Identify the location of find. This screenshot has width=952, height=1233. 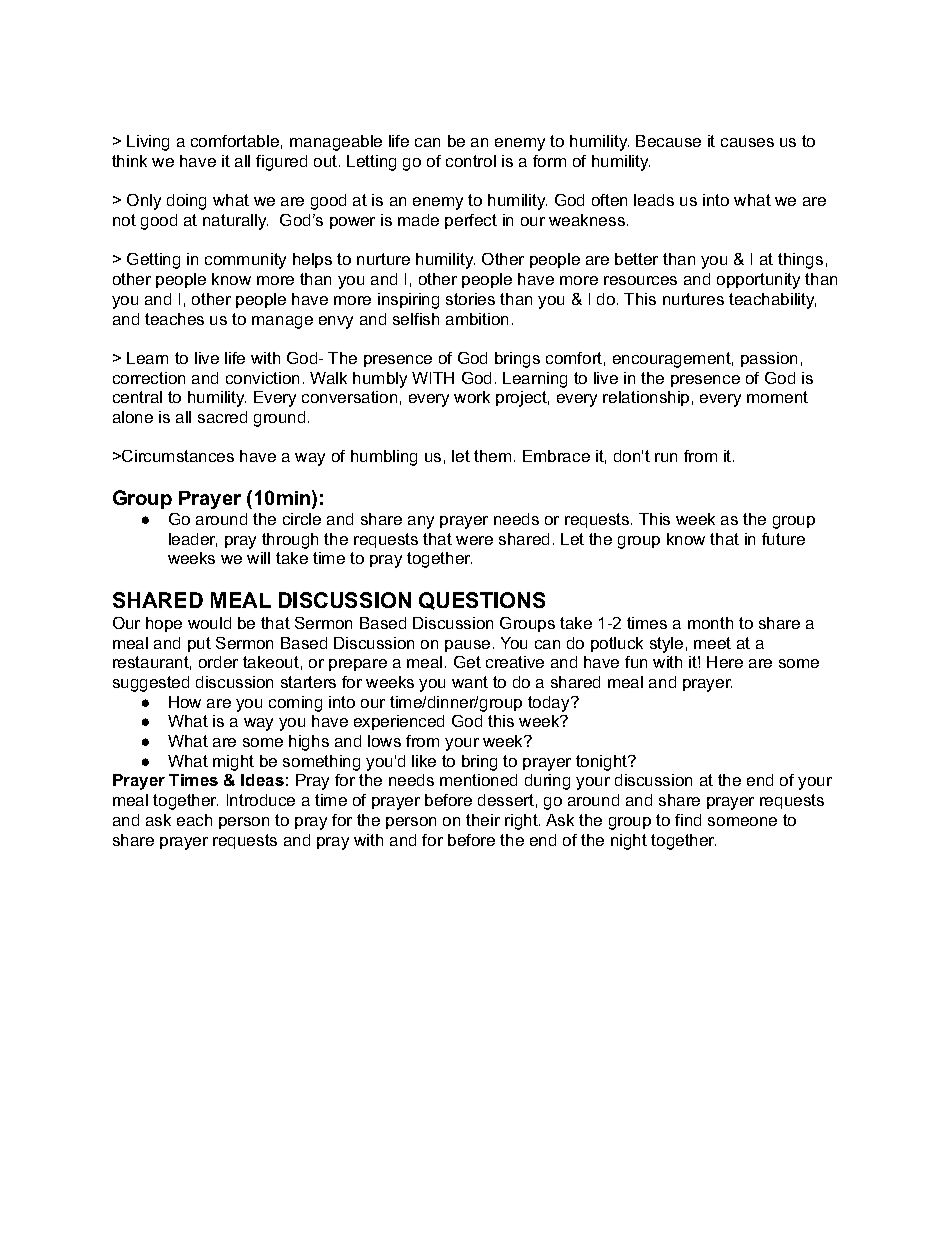
(688, 820).
